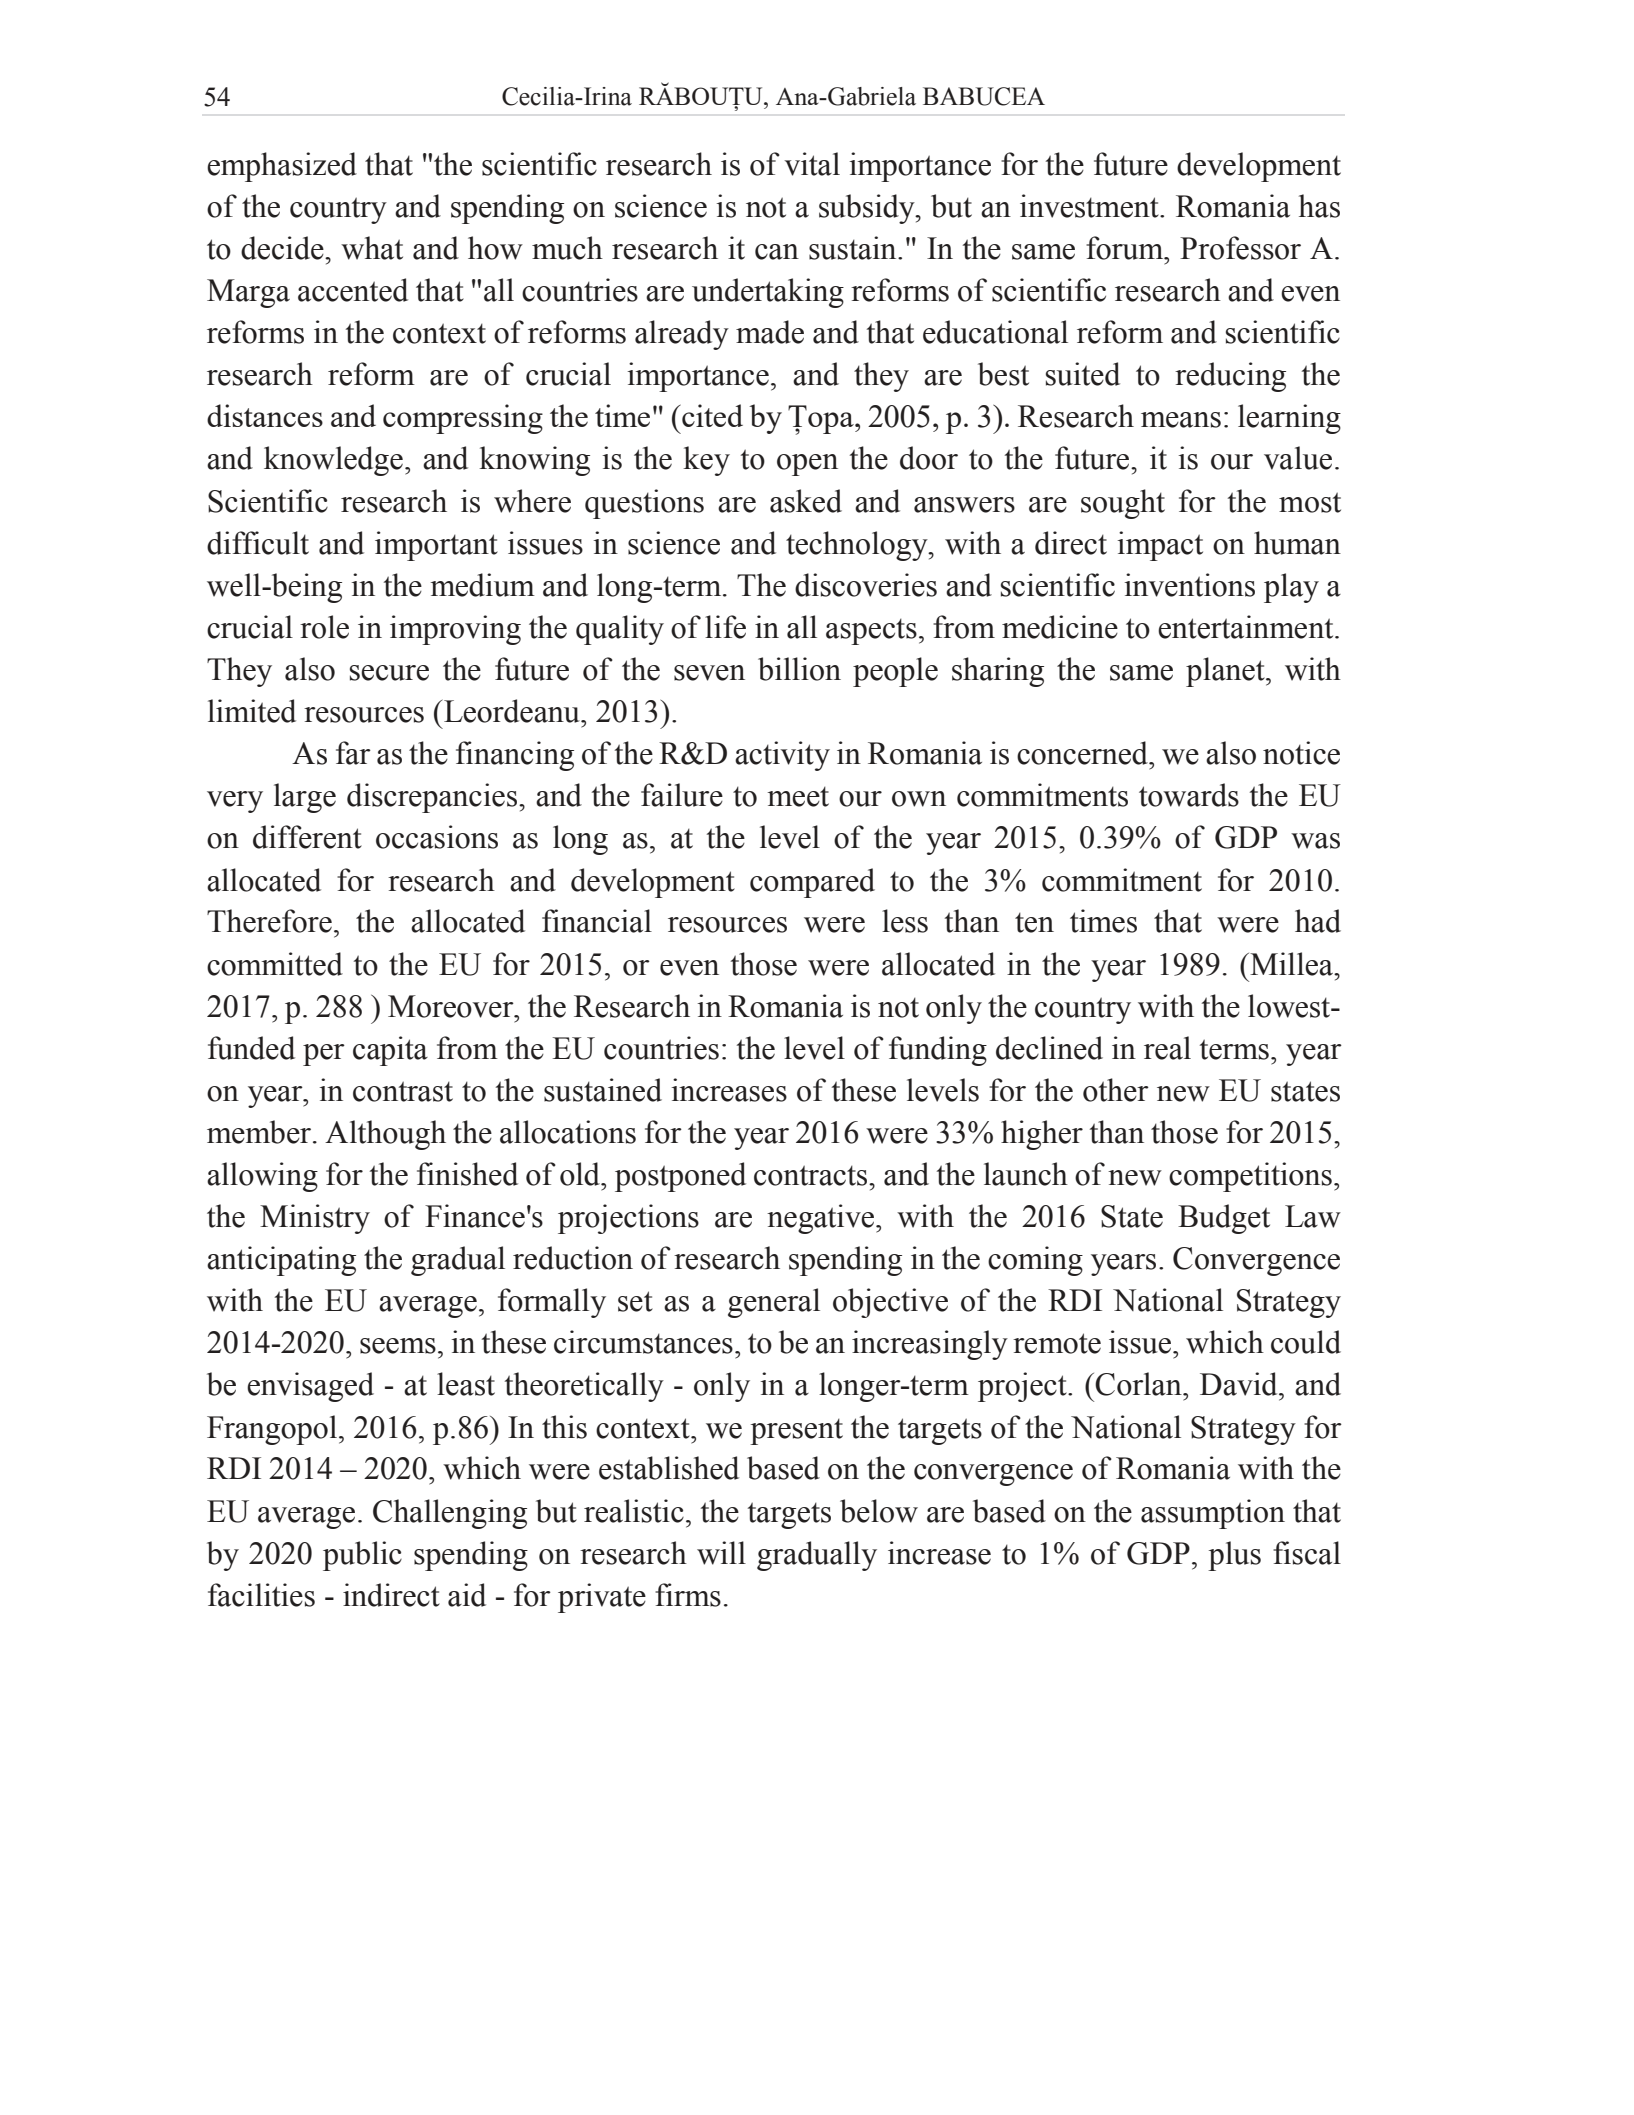 This screenshot has height=2115, width=1634. What do you see at coordinates (1240, 248) in the screenshot?
I see `Professor` at bounding box center [1240, 248].
